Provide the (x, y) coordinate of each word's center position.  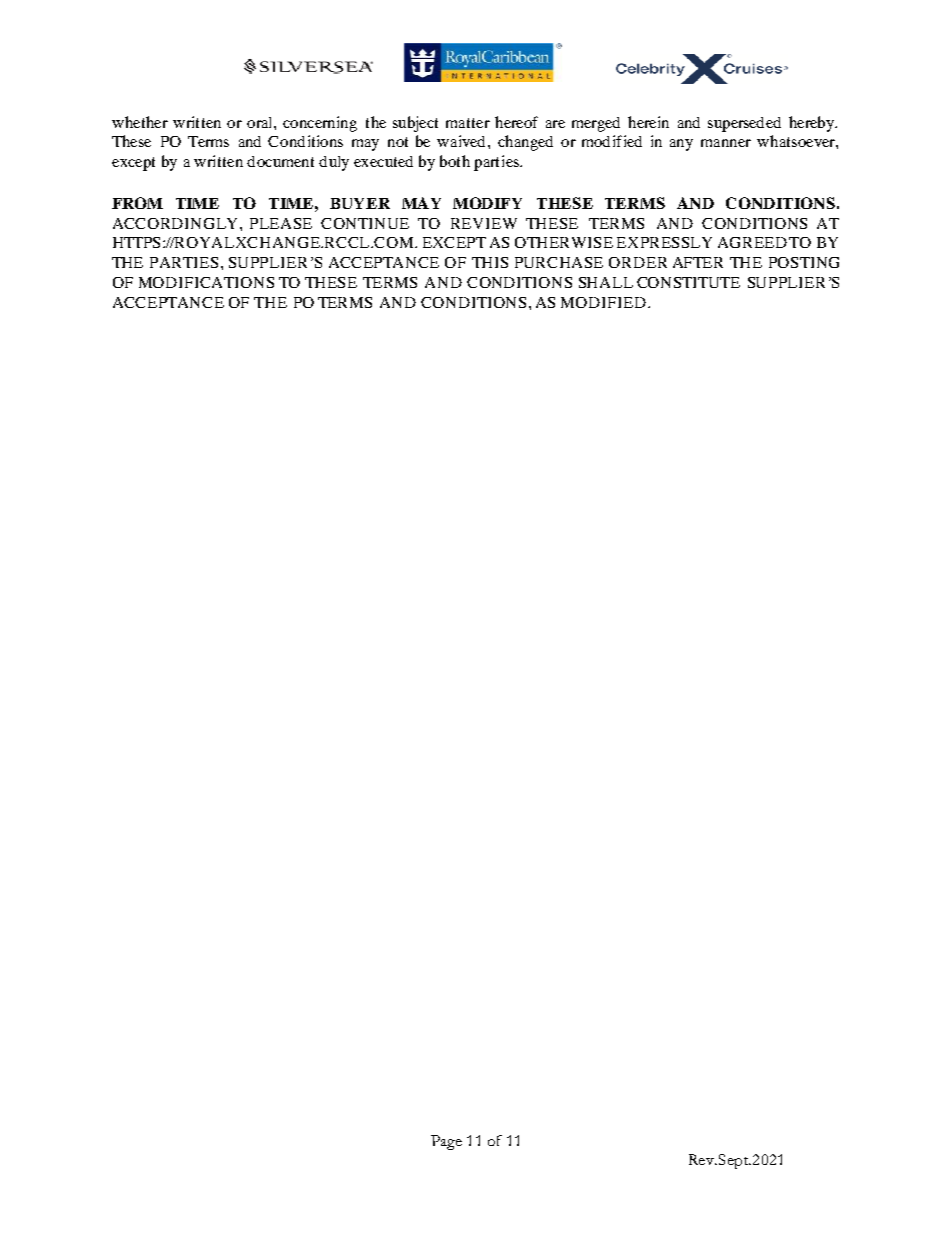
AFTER (698, 262)
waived (463, 141)
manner (726, 143)
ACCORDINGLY (177, 223)
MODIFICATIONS (206, 282)
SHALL (606, 282)
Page (446, 1142)
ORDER (638, 262)
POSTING (804, 262)
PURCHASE (559, 262)
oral (261, 122)
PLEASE (281, 223)
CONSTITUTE (688, 282)
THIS (490, 262)
